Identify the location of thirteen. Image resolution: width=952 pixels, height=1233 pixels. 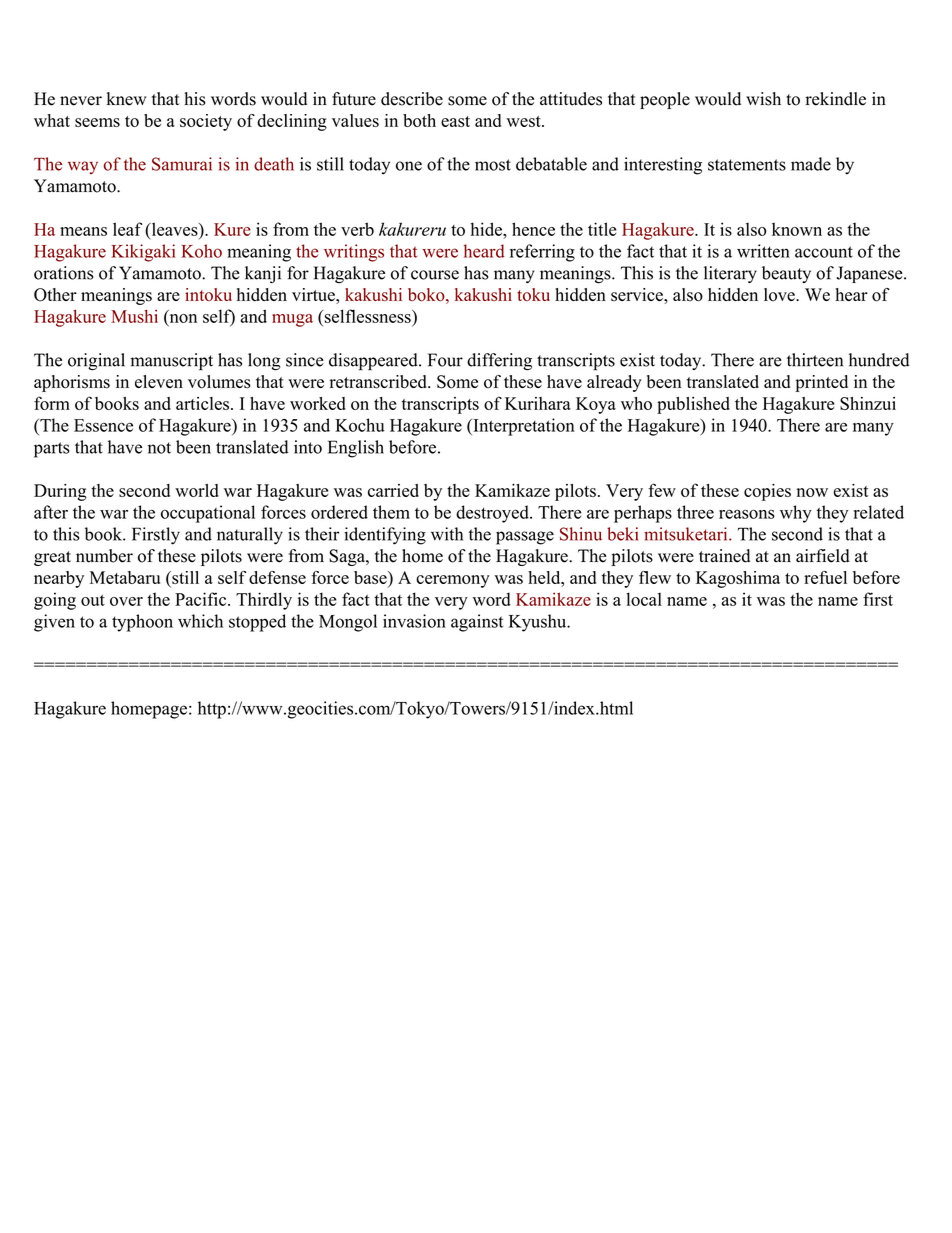
(815, 360).
